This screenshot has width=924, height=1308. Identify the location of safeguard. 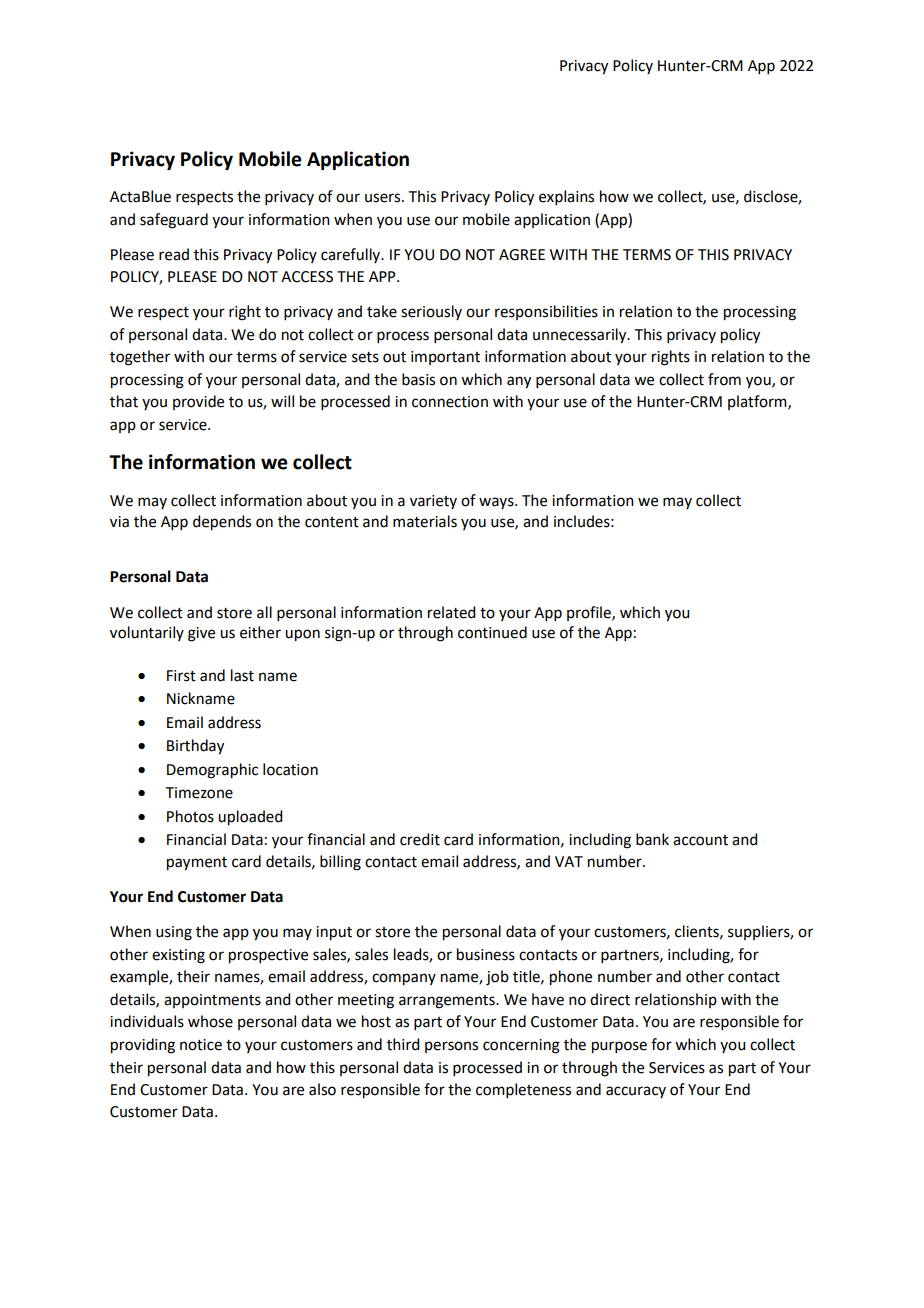
(174, 221).
